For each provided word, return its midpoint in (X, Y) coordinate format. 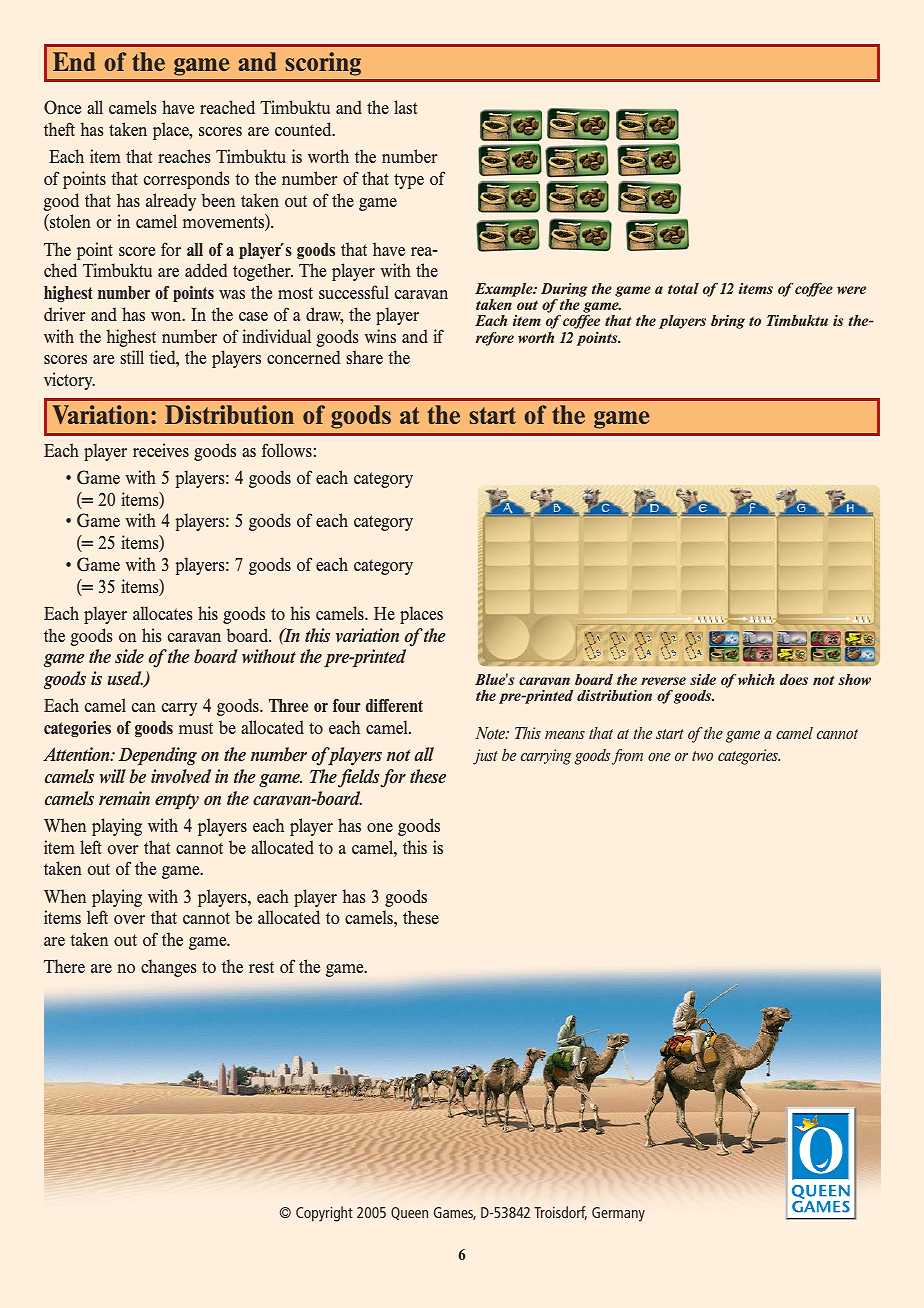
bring (728, 322)
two (702, 756)
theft (59, 129)
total (683, 288)
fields (359, 778)
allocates (163, 613)
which (756, 679)
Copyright (324, 1214)
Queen (409, 1213)
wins (380, 336)
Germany (618, 1214)
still (132, 357)
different (394, 705)
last (406, 107)
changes (169, 968)
